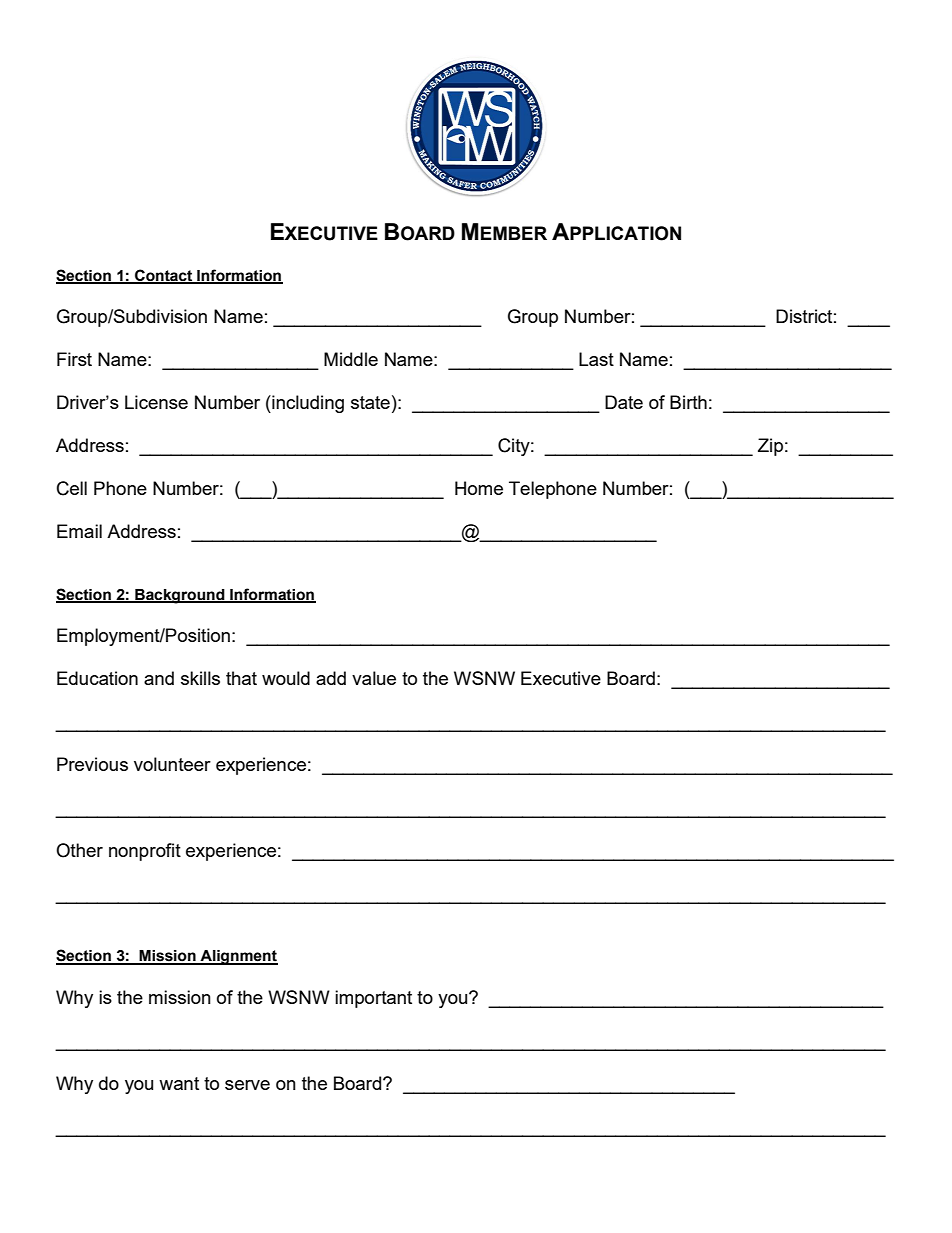 The height and width of the screenshot is (1233, 952). I want to click on Last, so click(596, 359).
